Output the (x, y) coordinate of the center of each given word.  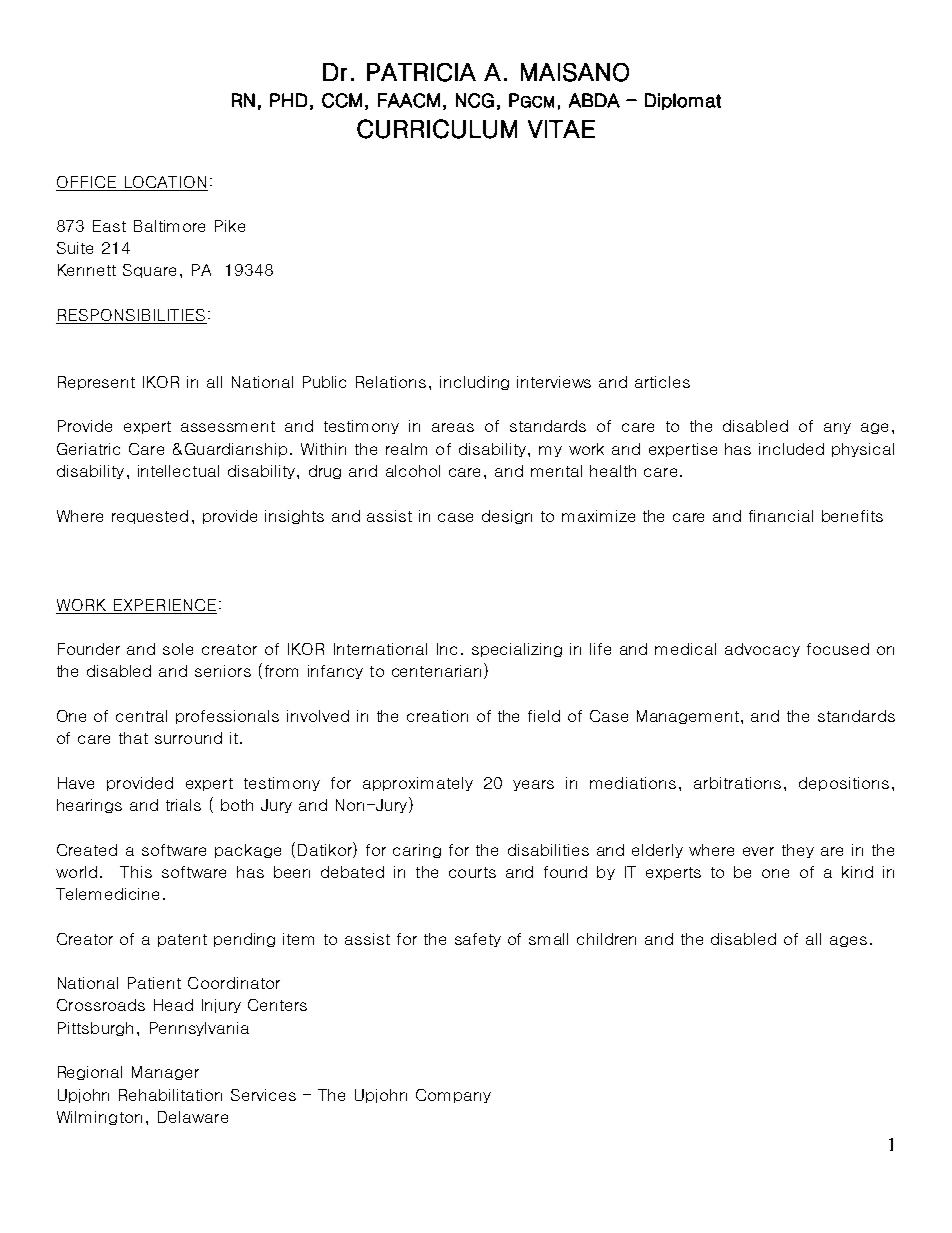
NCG (475, 100)
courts (472, 872)
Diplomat (683, 101)
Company (453, 1096)
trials (183, 805)
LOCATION (165, 182)
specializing (517, 650)
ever (758, 851)
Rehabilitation (170, 1095)
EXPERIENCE (165, 605)
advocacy (762, 650)
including (474, 383)
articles (662, 382)
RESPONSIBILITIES (131, 316)
